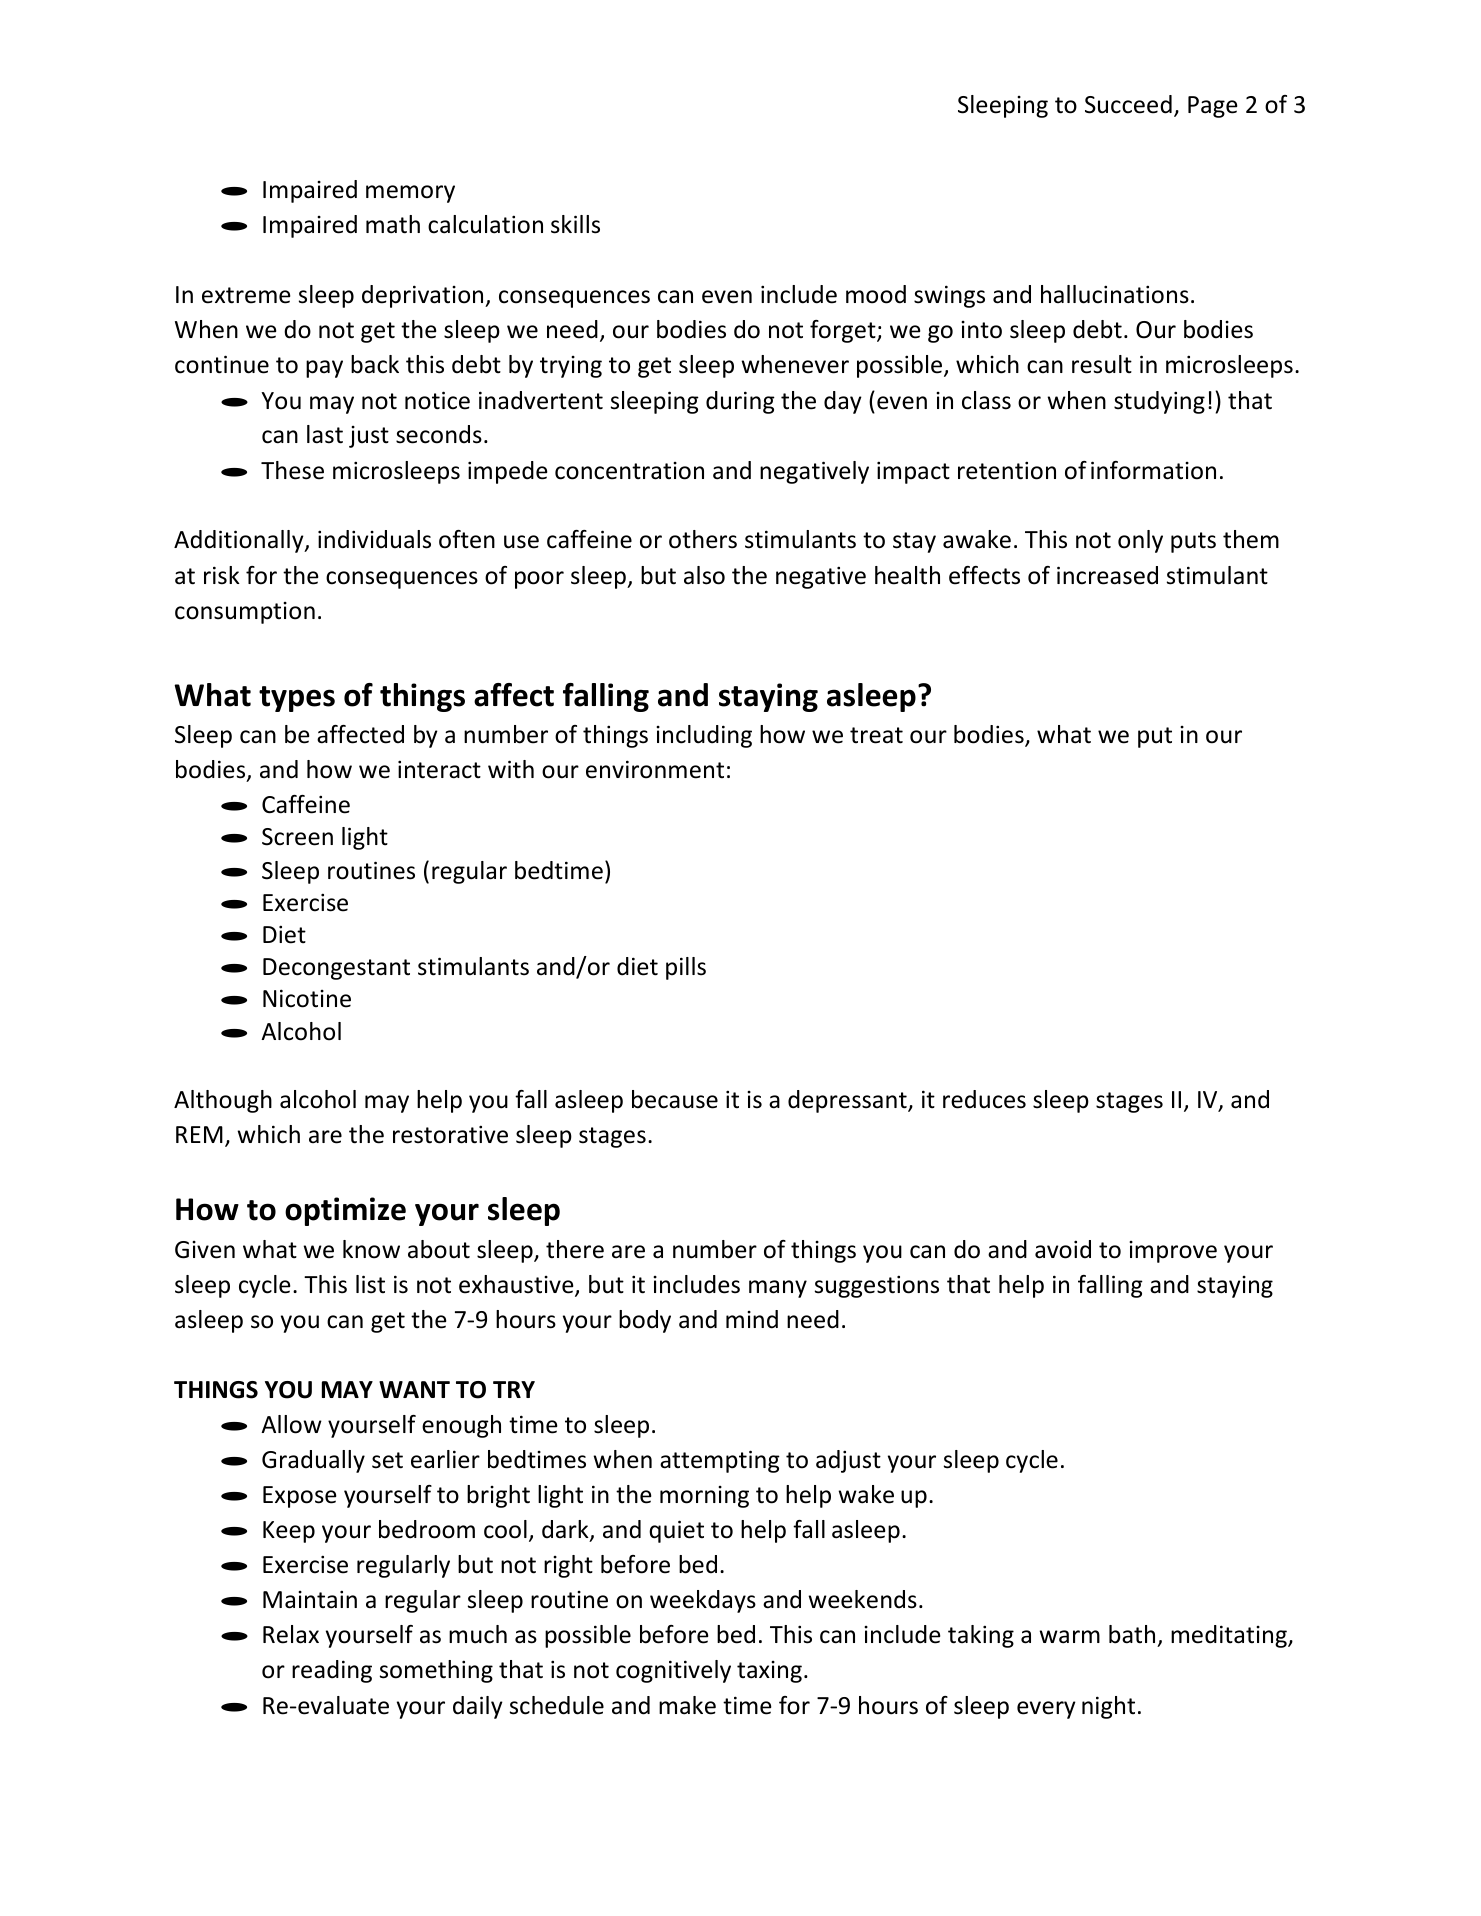 This page has height=1916, width=1481. I want to click on memory, so click(410, 194).
